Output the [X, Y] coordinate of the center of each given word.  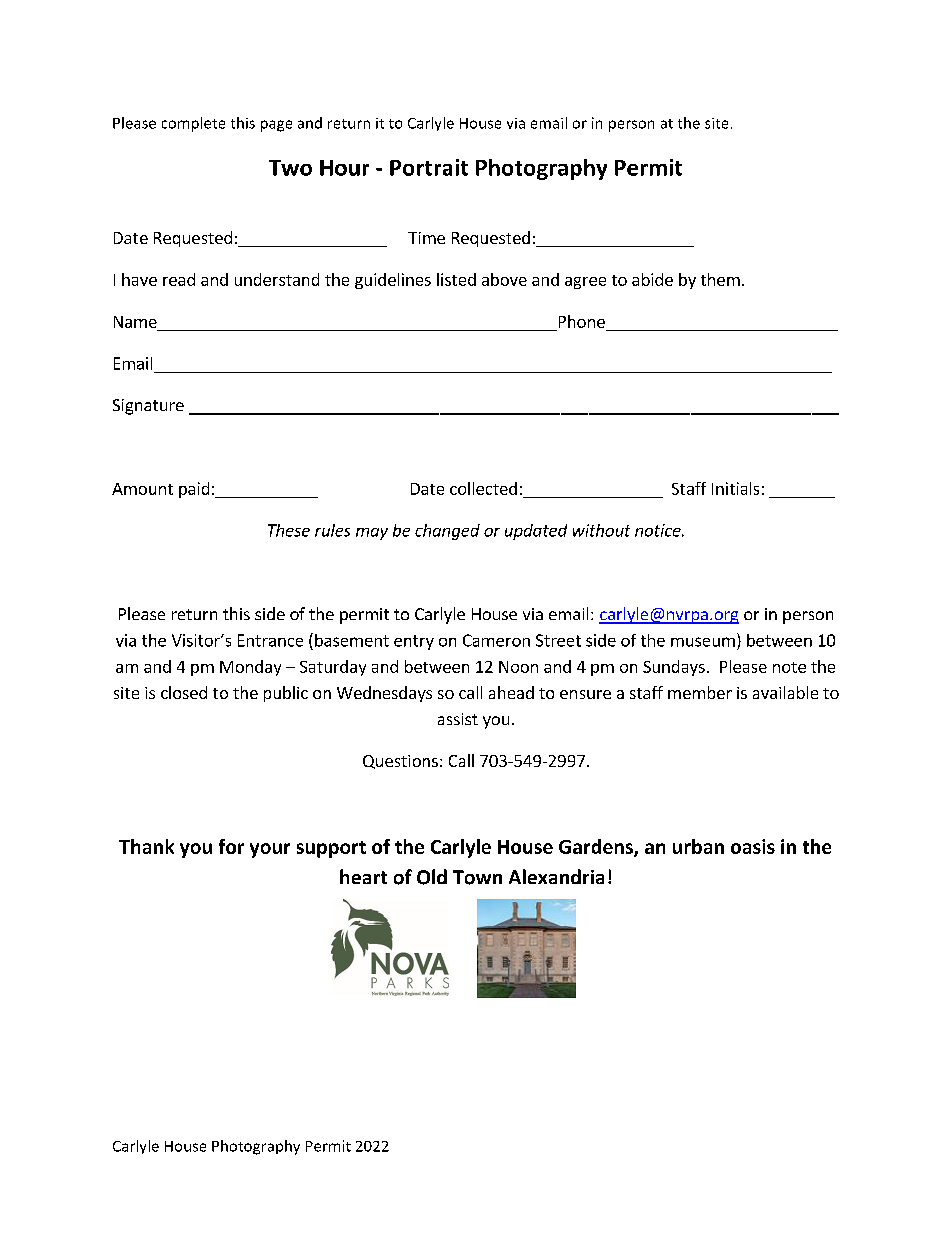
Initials [735, 488]
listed [456, 279]
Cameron [496, 640]
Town [477, 877]
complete [193, 124]
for [231, 846]
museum [703, 642]
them [720, 279]
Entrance [270, 640]
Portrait [429, 167]
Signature [148, 407]
